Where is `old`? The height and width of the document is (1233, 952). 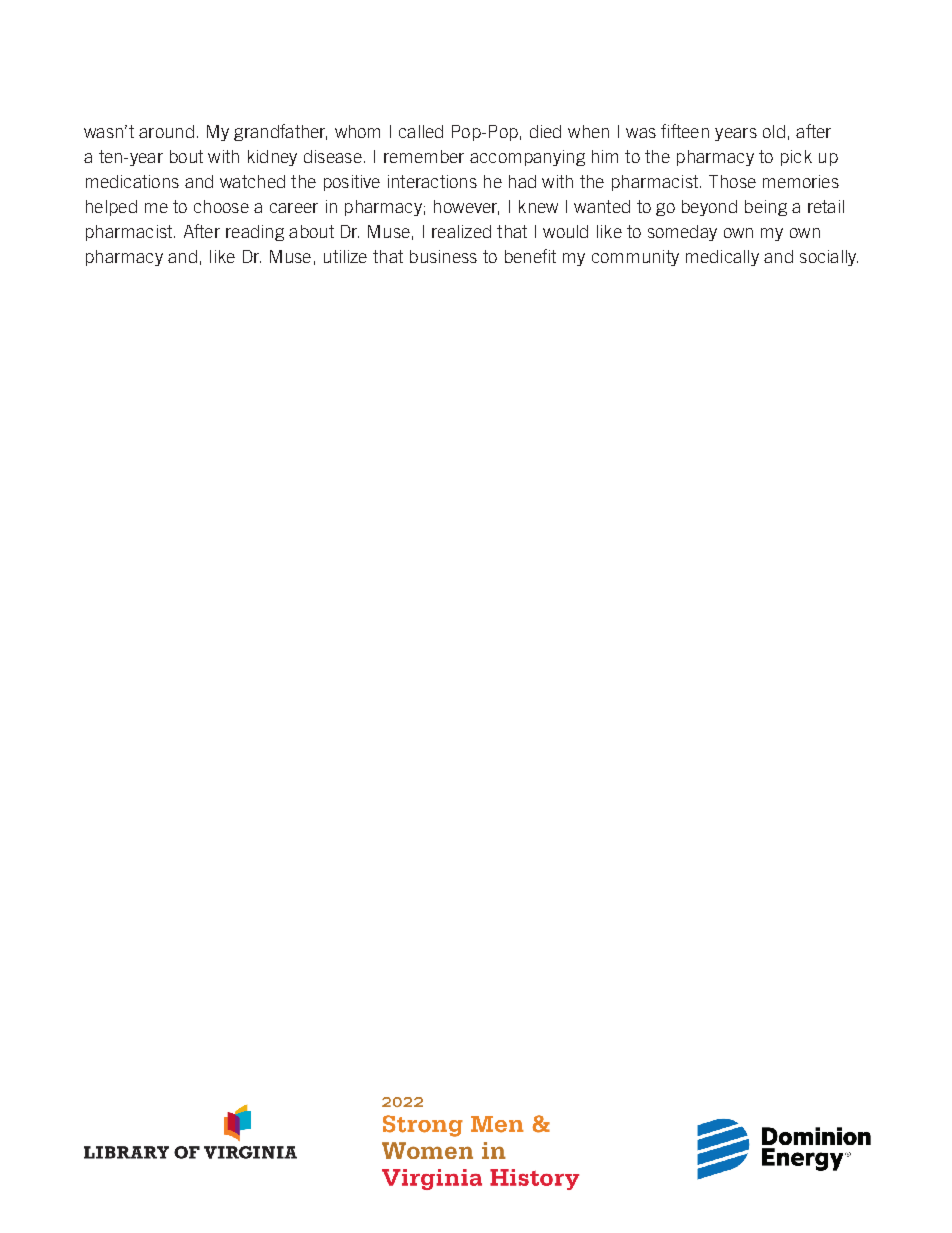 old is located at coordinates (774, 131).
